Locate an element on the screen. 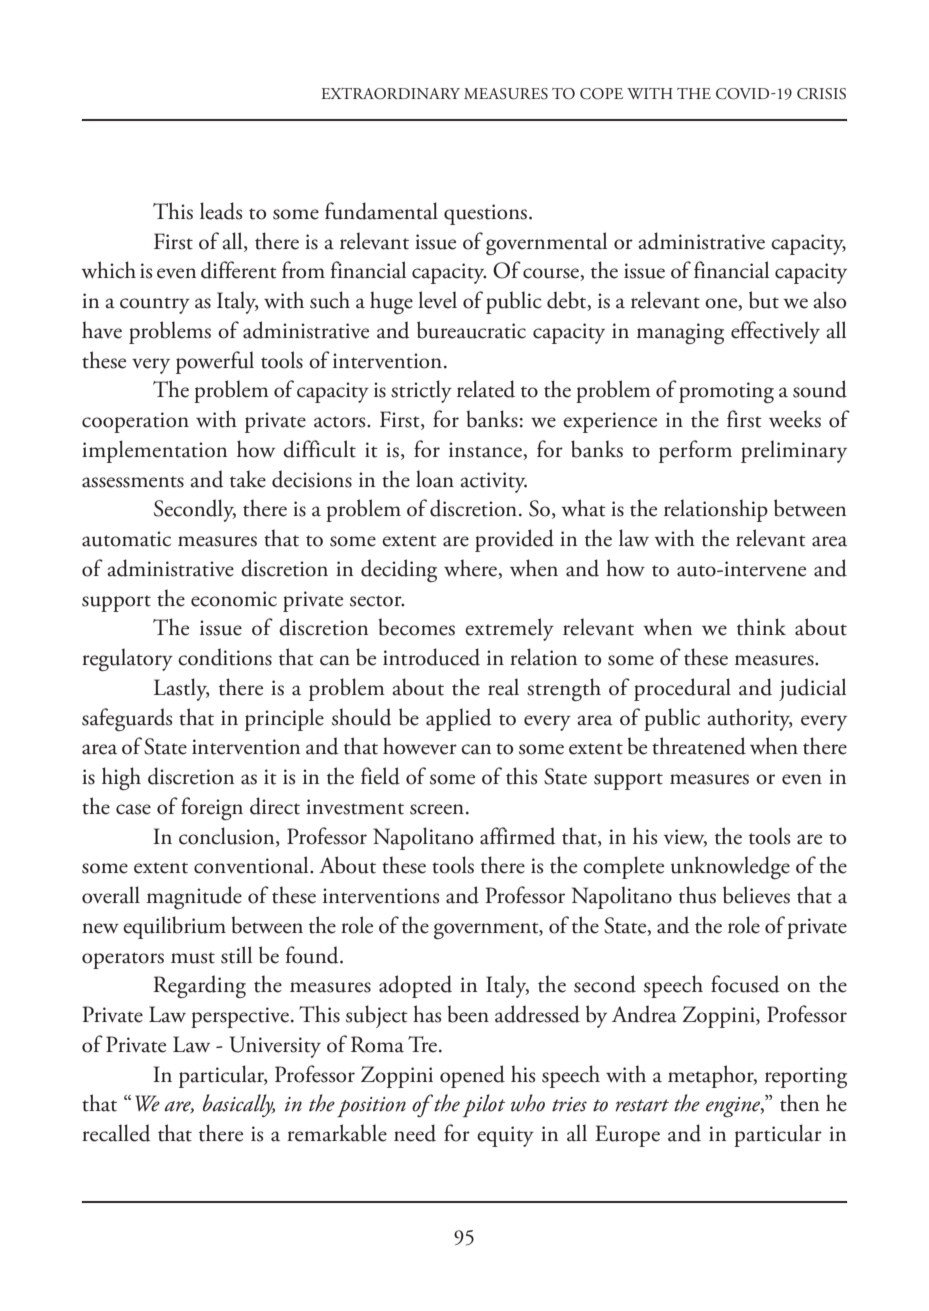 The height and width of the screenshot is (1311, 929). leads is located at coordinates (221, 211).
